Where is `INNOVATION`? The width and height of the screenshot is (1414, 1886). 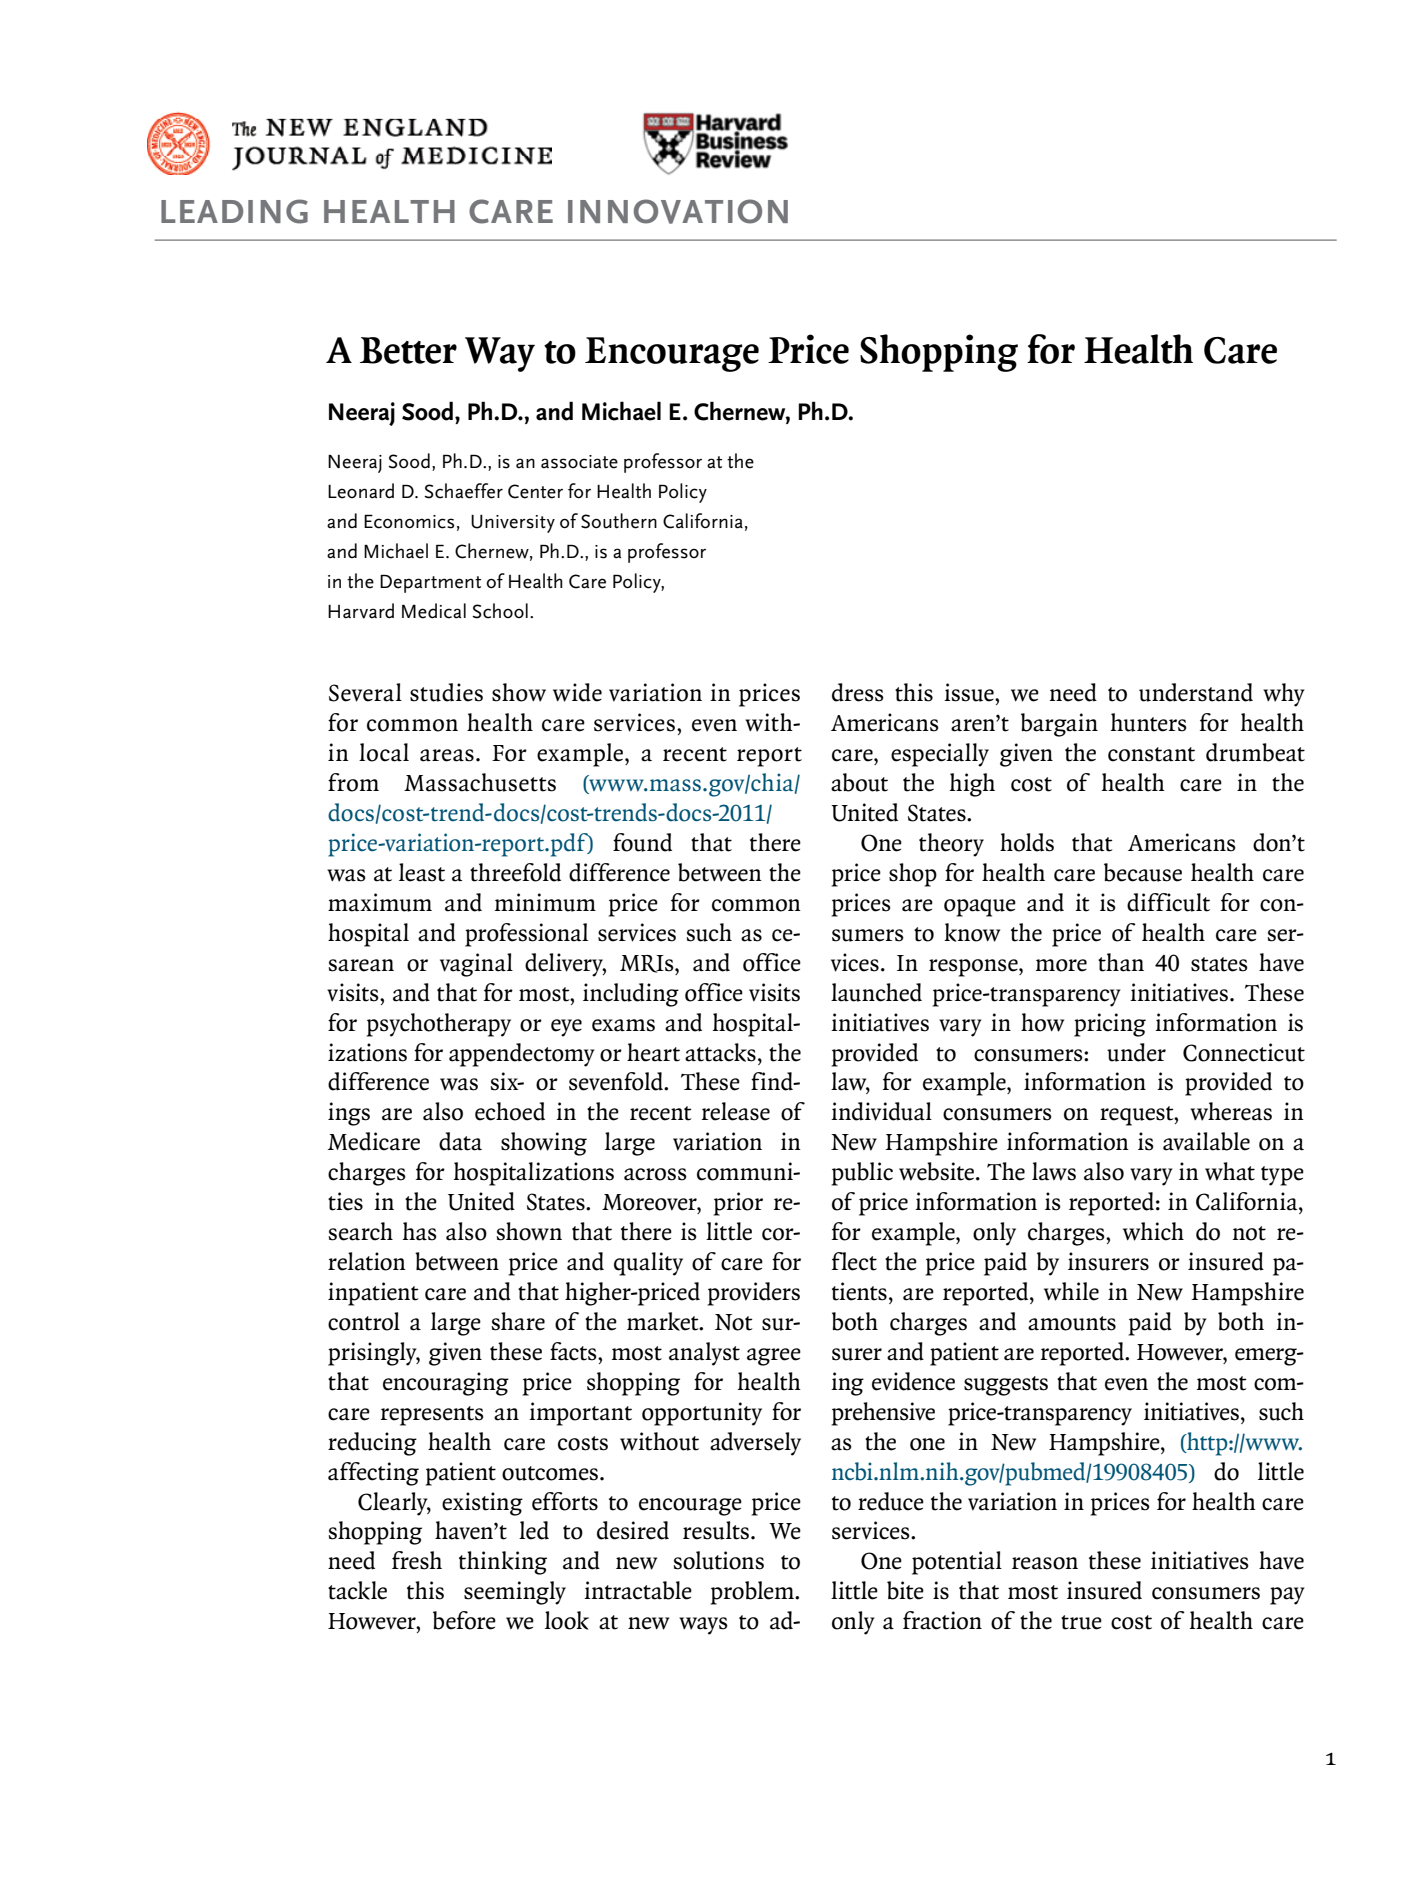 INNOVATION is located at coordinates (678, 211).
